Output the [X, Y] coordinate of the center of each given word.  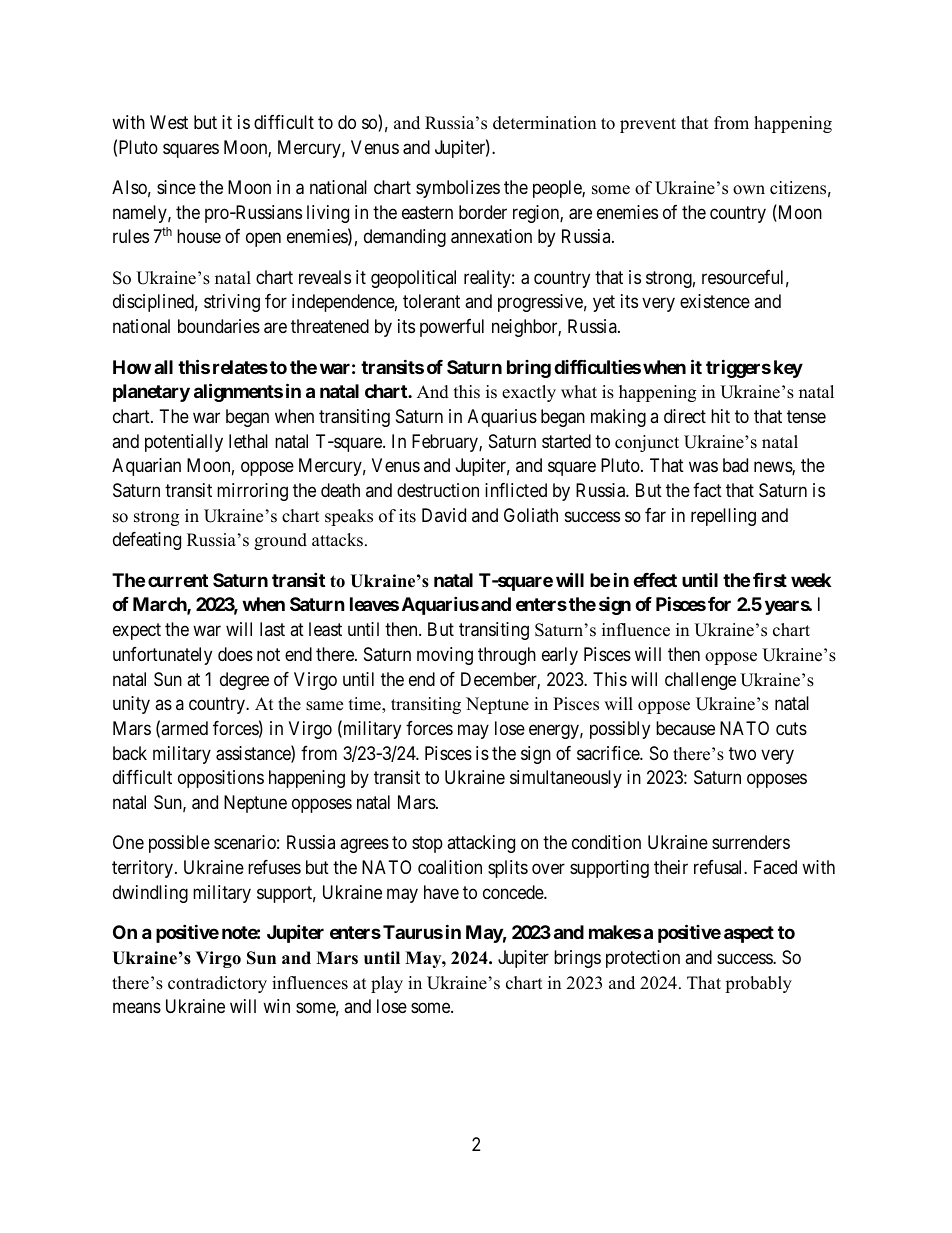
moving [445, 656]
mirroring [252, 492]
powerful [452, 328]
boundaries [219, 326]
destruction [438, 490]
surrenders [751, 842]
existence [715, 301]
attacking [481, 844]
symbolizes [458, 189]
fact [707, 490]
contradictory [217, 984]
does [235, 654]
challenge [700, 681]
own [749, 190]
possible [179, 844]
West [169, 122]
